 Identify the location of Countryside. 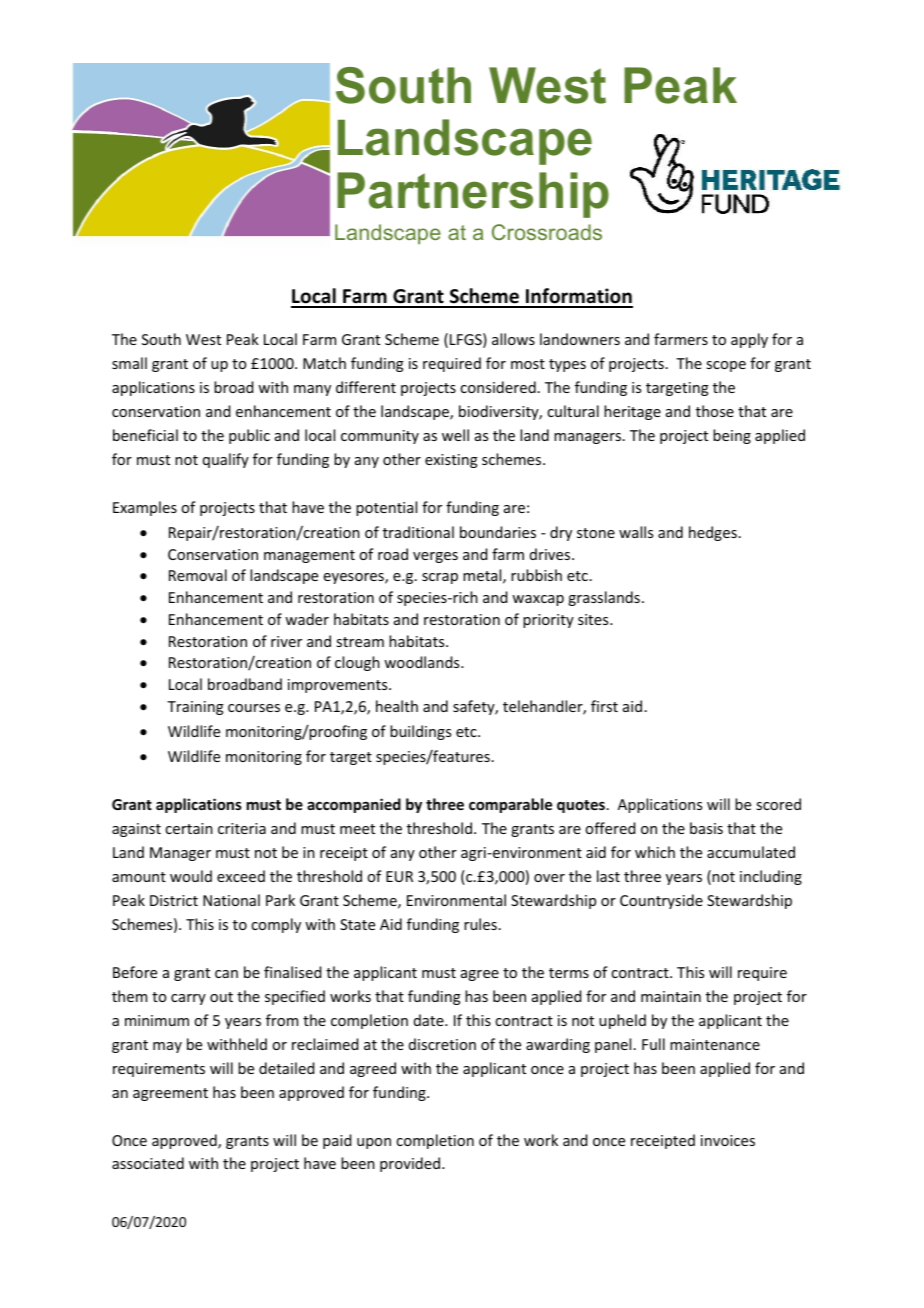
(661, 901).
